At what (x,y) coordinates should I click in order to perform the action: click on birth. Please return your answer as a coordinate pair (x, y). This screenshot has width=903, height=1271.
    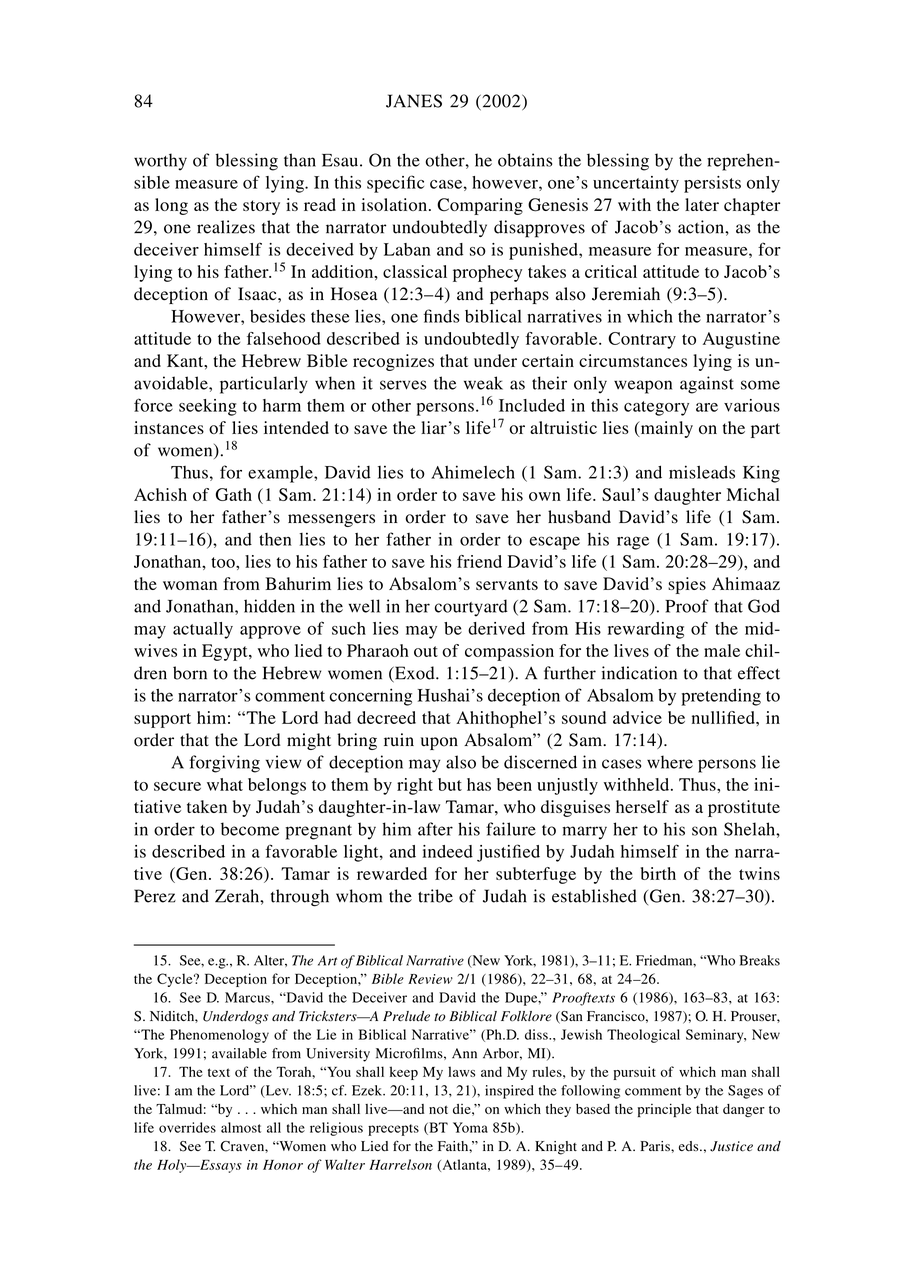
    Looking at the image, I should click on (658, 873).
